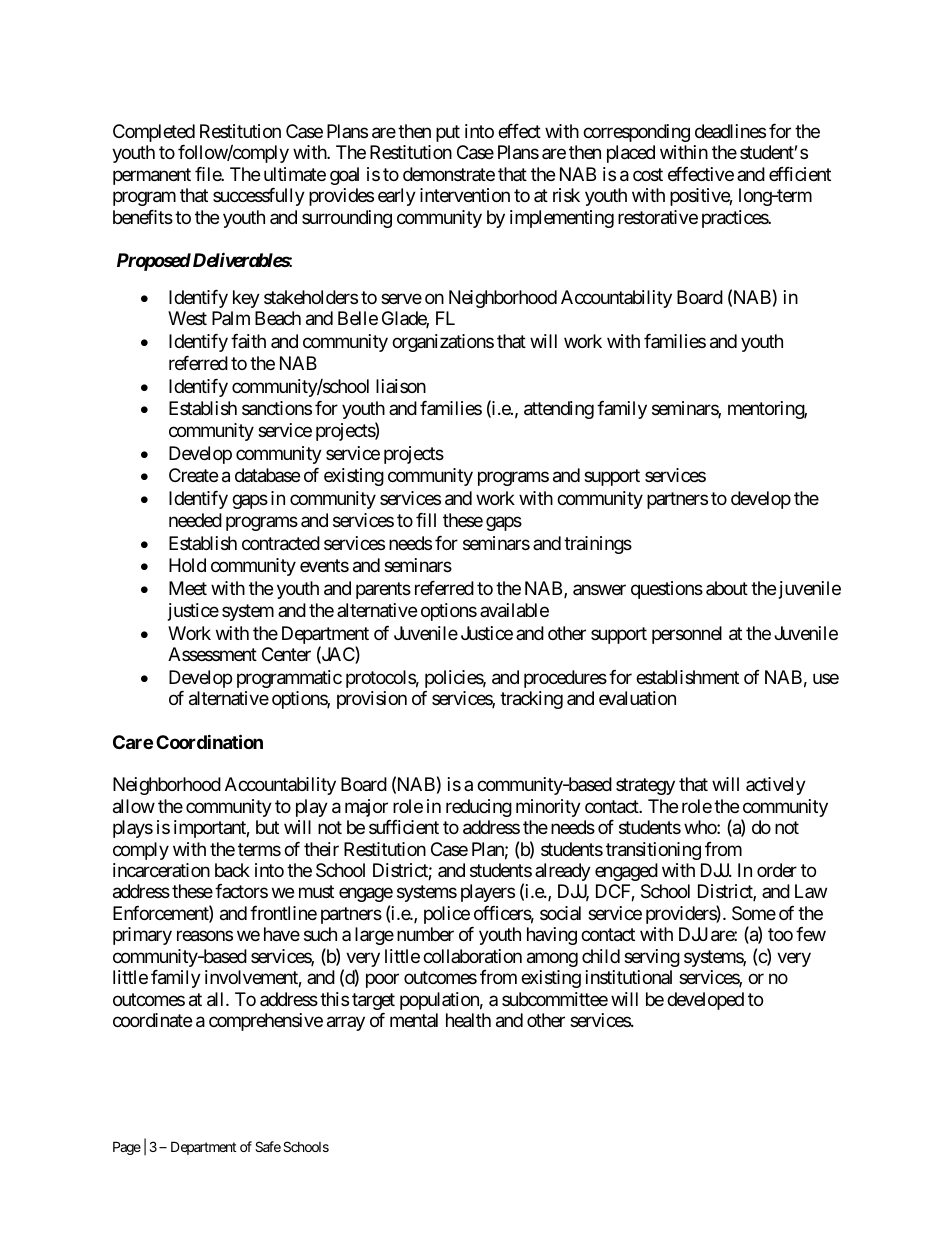 The width and height of the page is (952, 1233). I want to click on health, so click(468, 1020).
